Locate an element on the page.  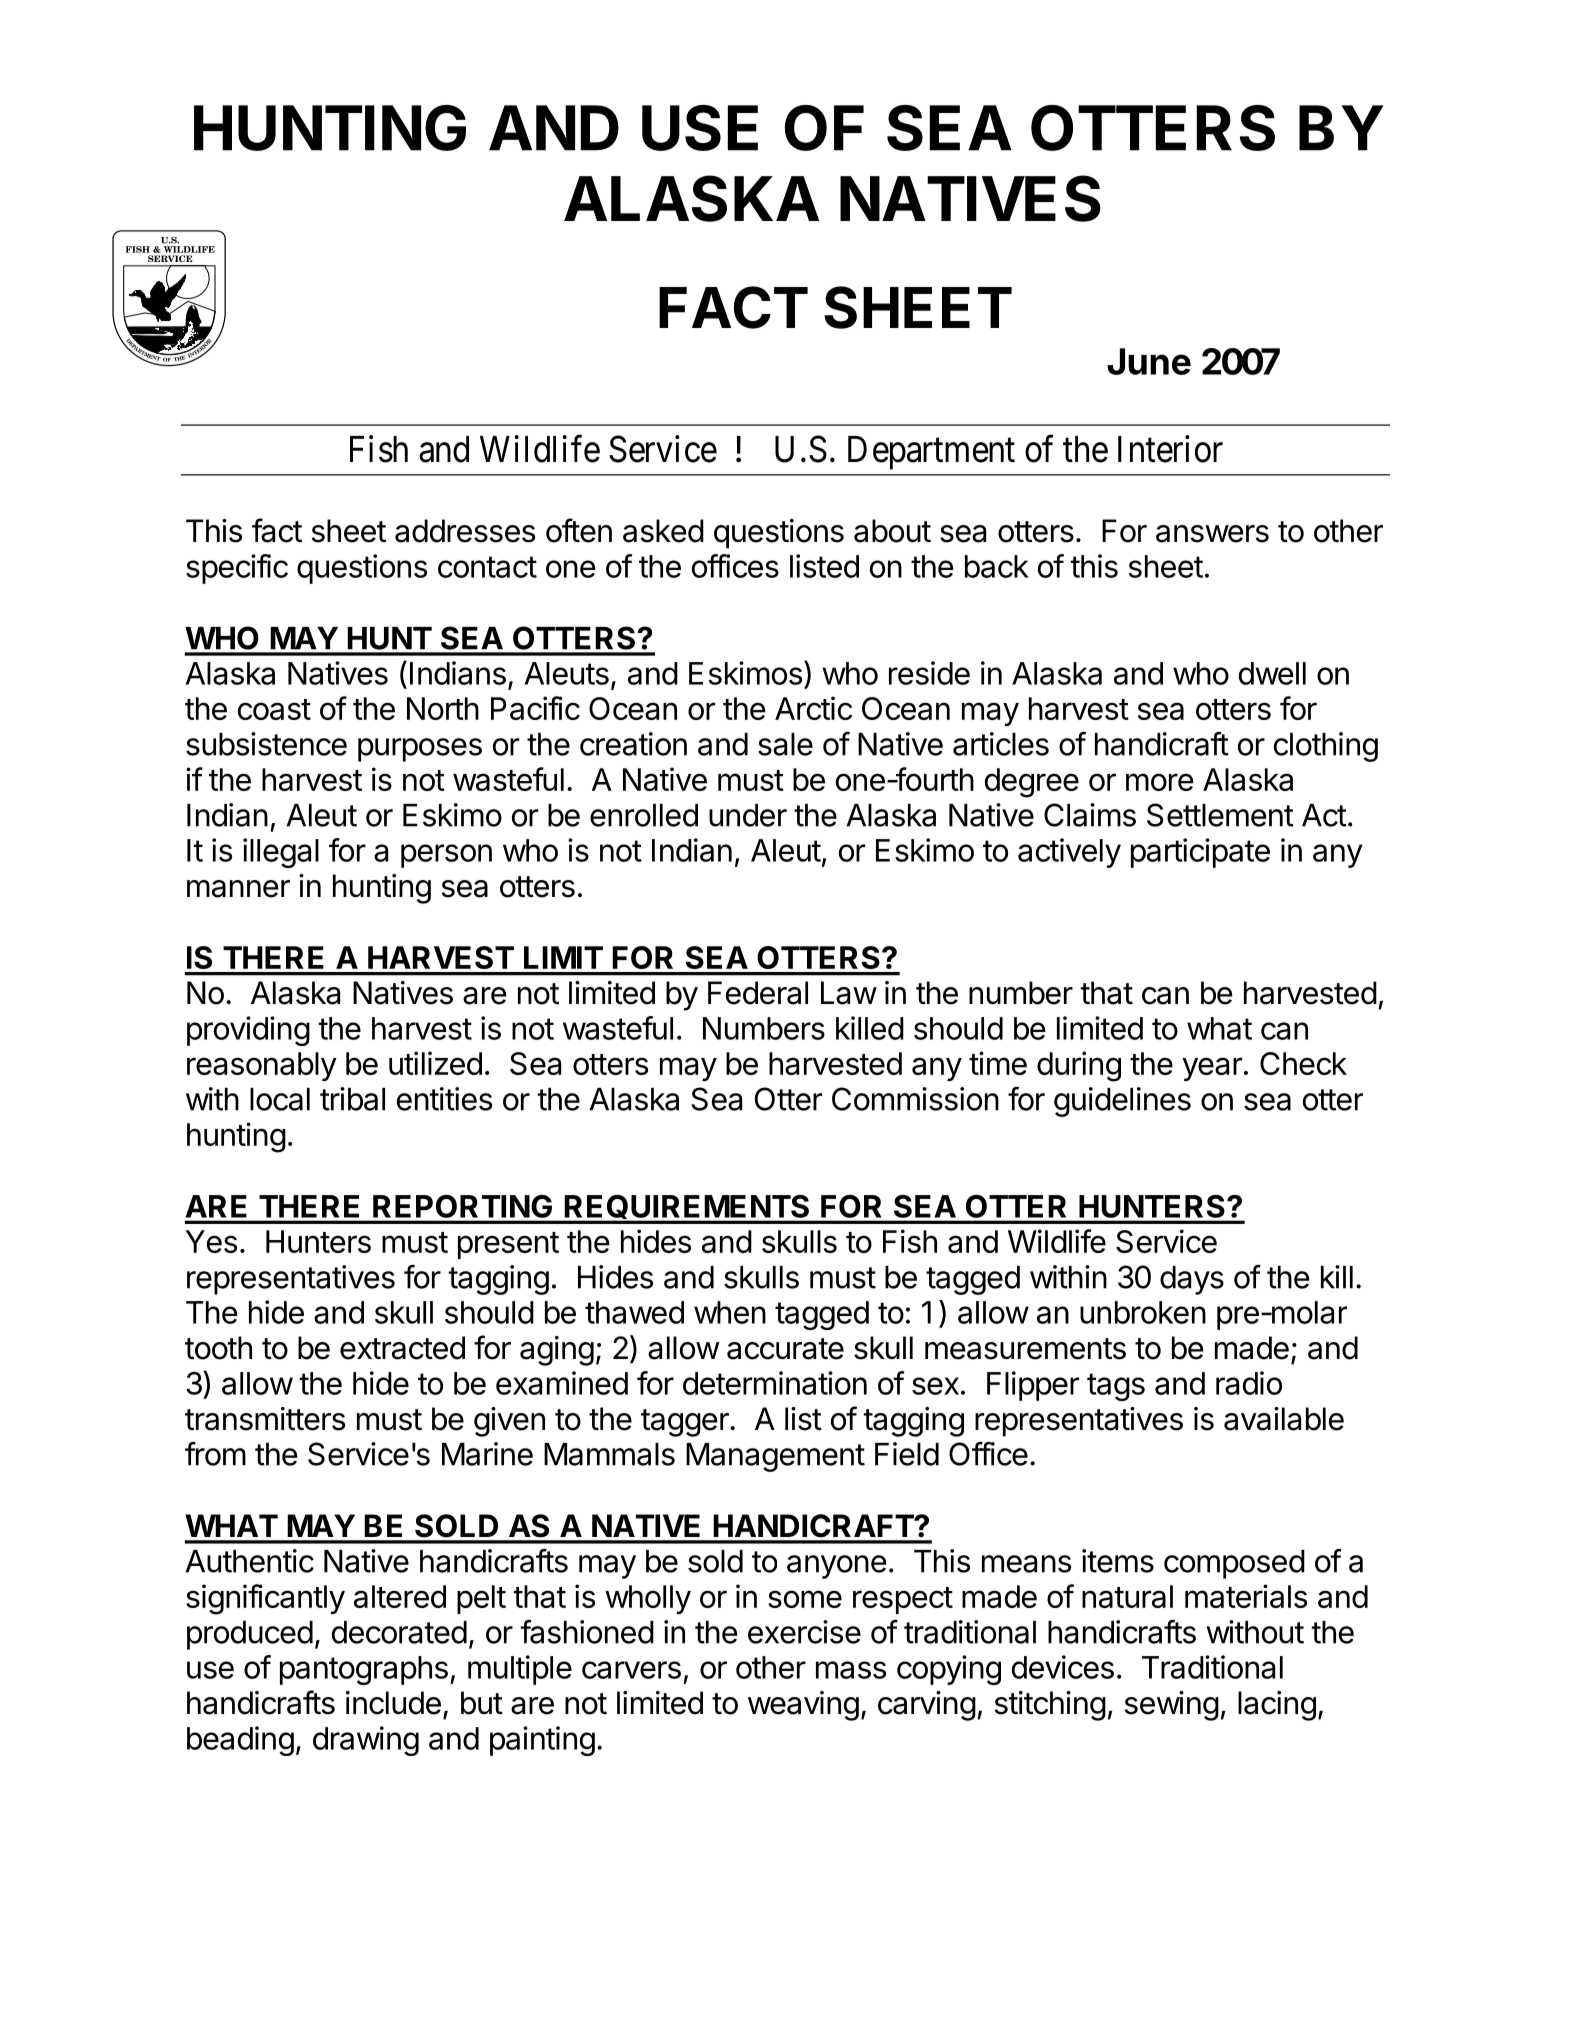
Interior is located at coordinates (1170, 449).
